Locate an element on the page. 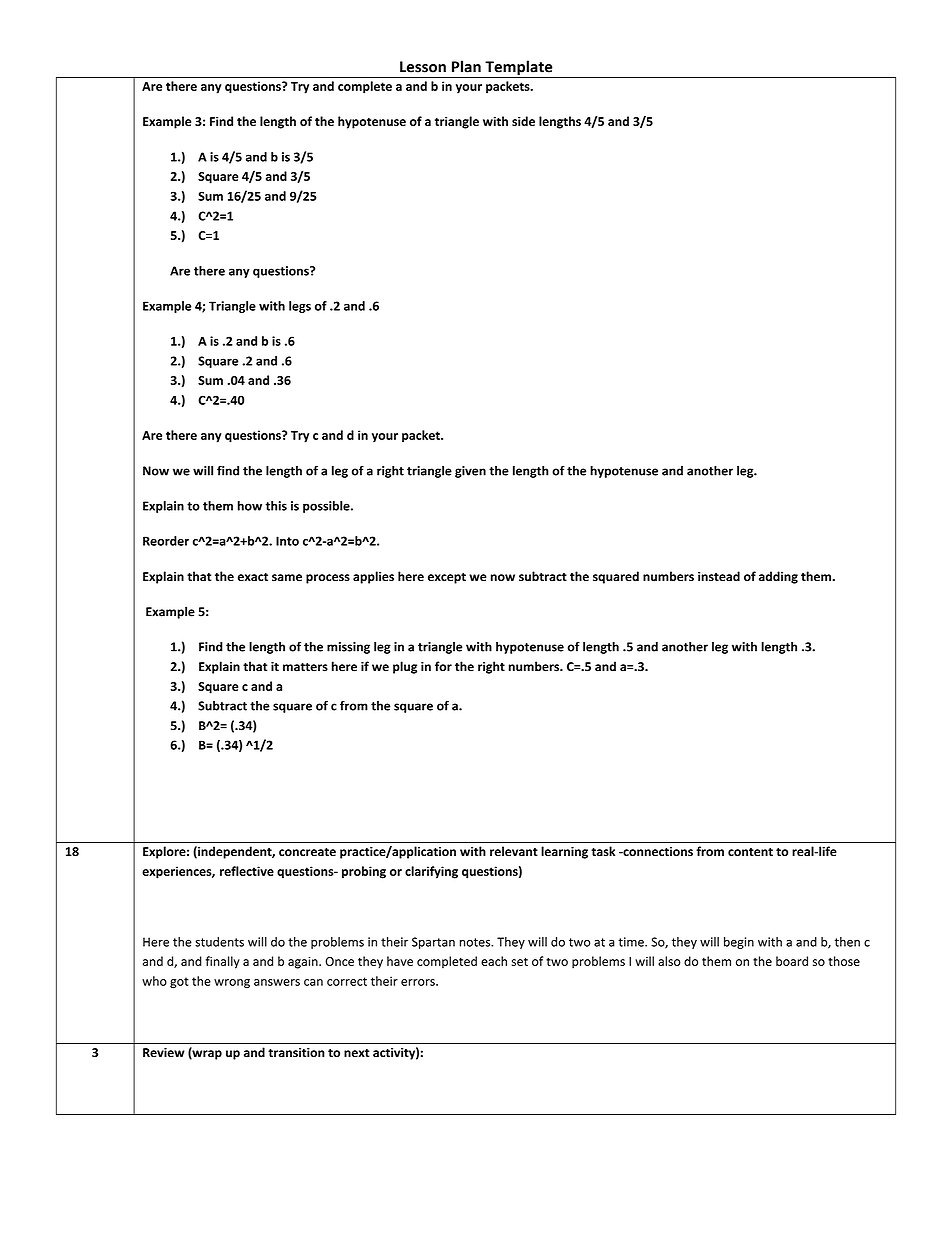 Image resolution: width=952 pixels, height=1233 pixels. side is located at coordinates (523, 121).
